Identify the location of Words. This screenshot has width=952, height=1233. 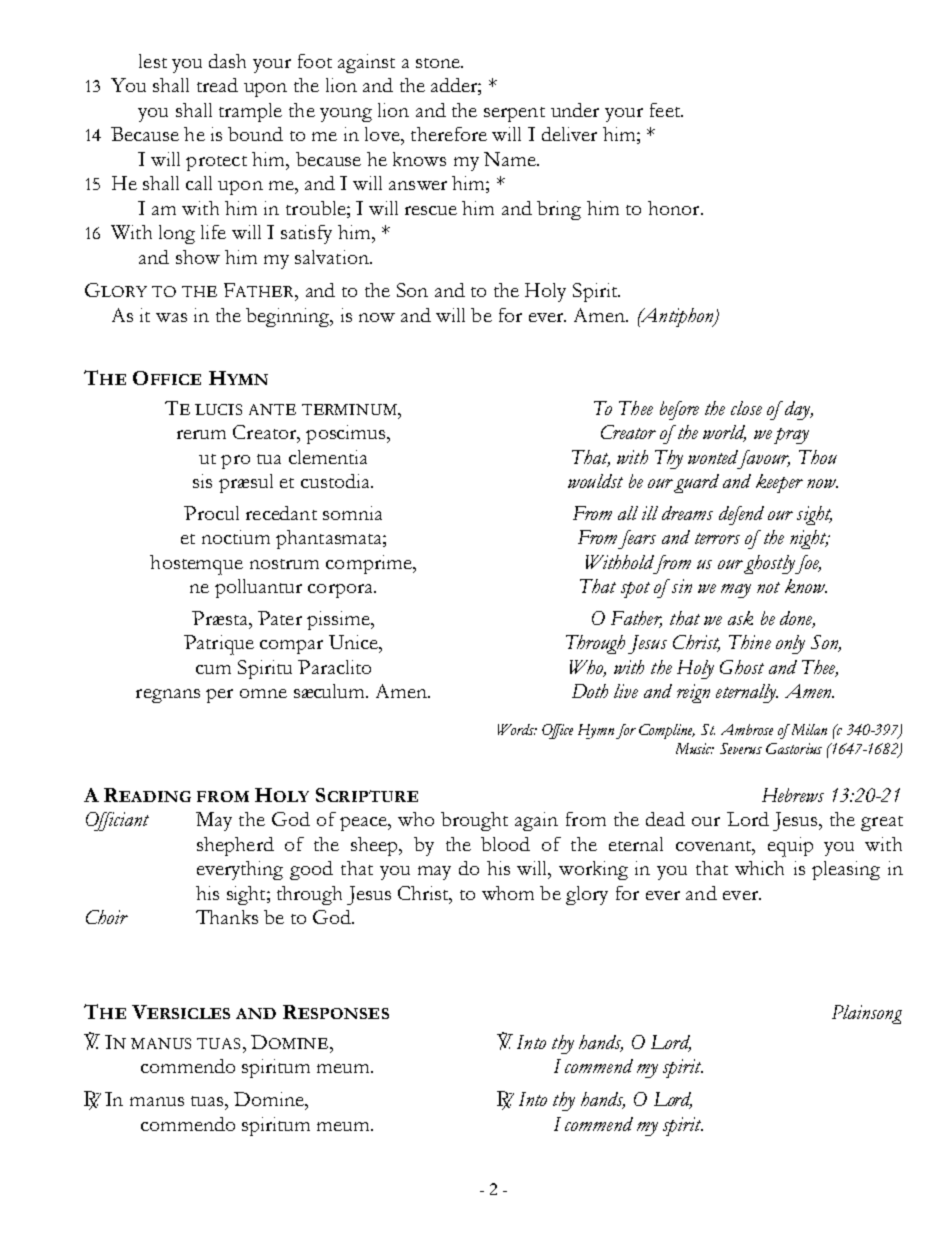
(517, 729).
